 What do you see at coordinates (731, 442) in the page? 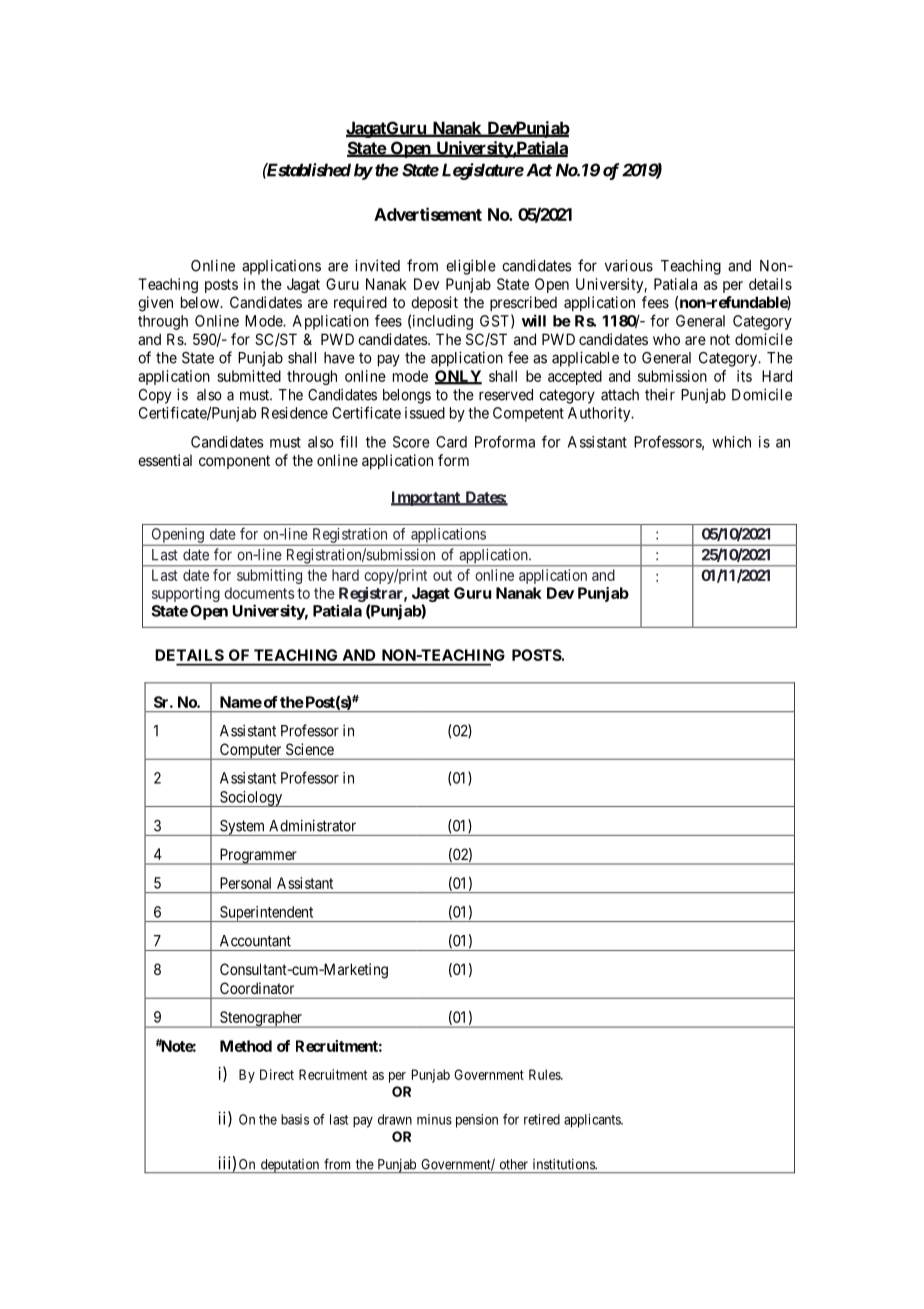
I see `which` at bounding box center [731, 442].
